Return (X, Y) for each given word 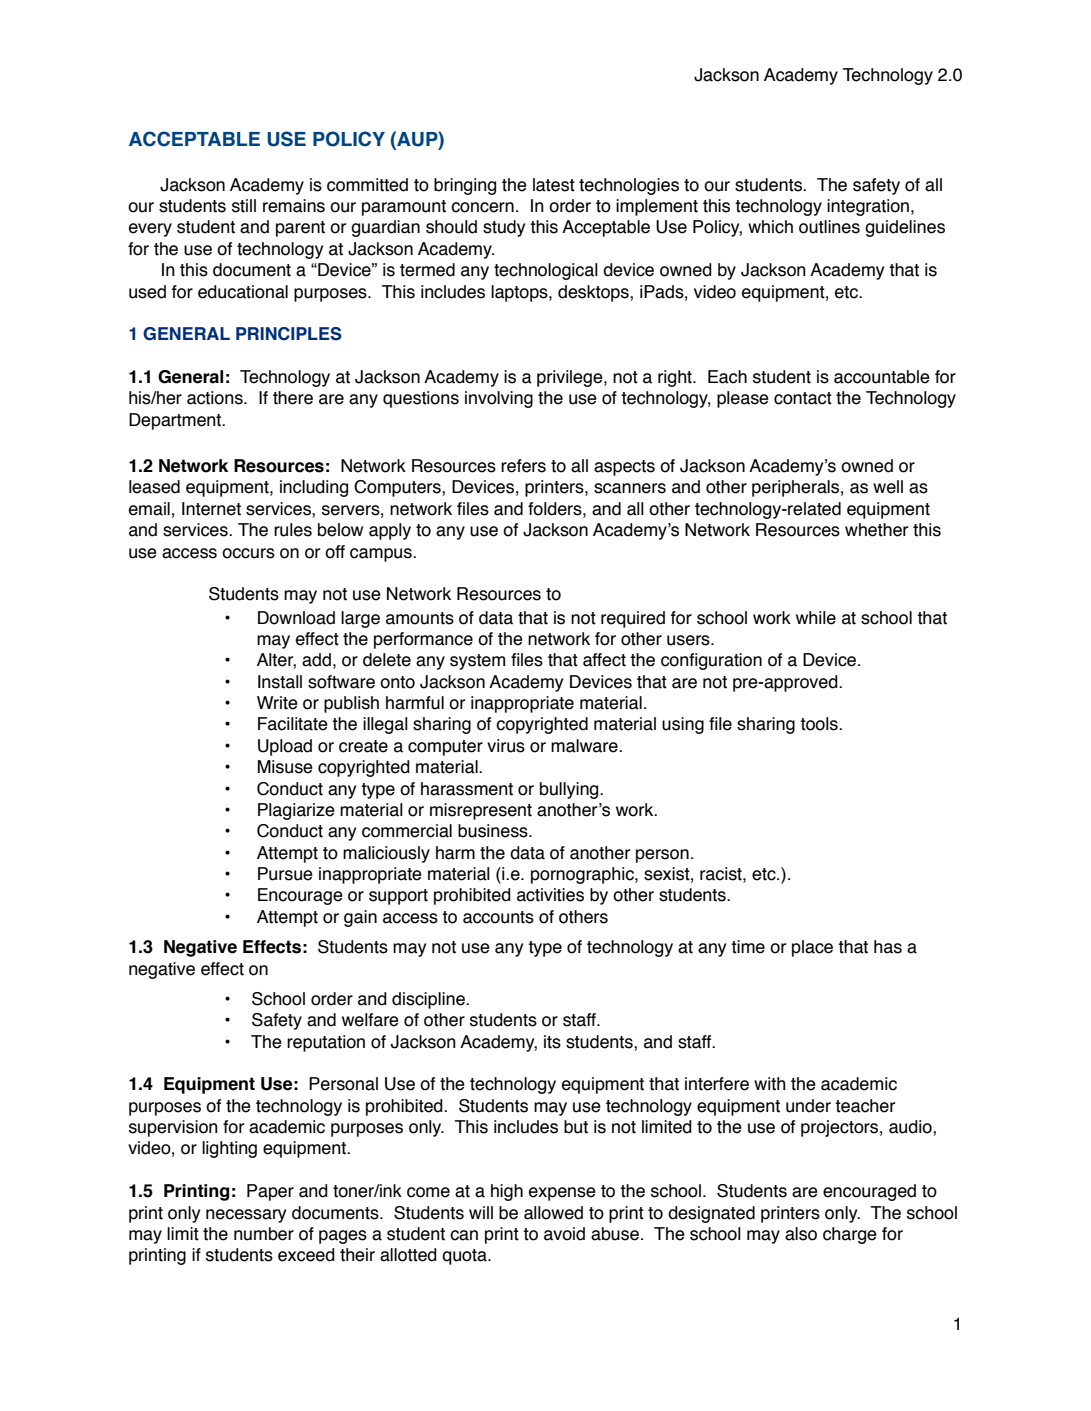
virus (506, 746)
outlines (829, 227)
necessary (246, 1216)
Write (277, 703)
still (244, 206)
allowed (553, 1213)
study (504, 228)
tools (820, 724)
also (801, 1234)
